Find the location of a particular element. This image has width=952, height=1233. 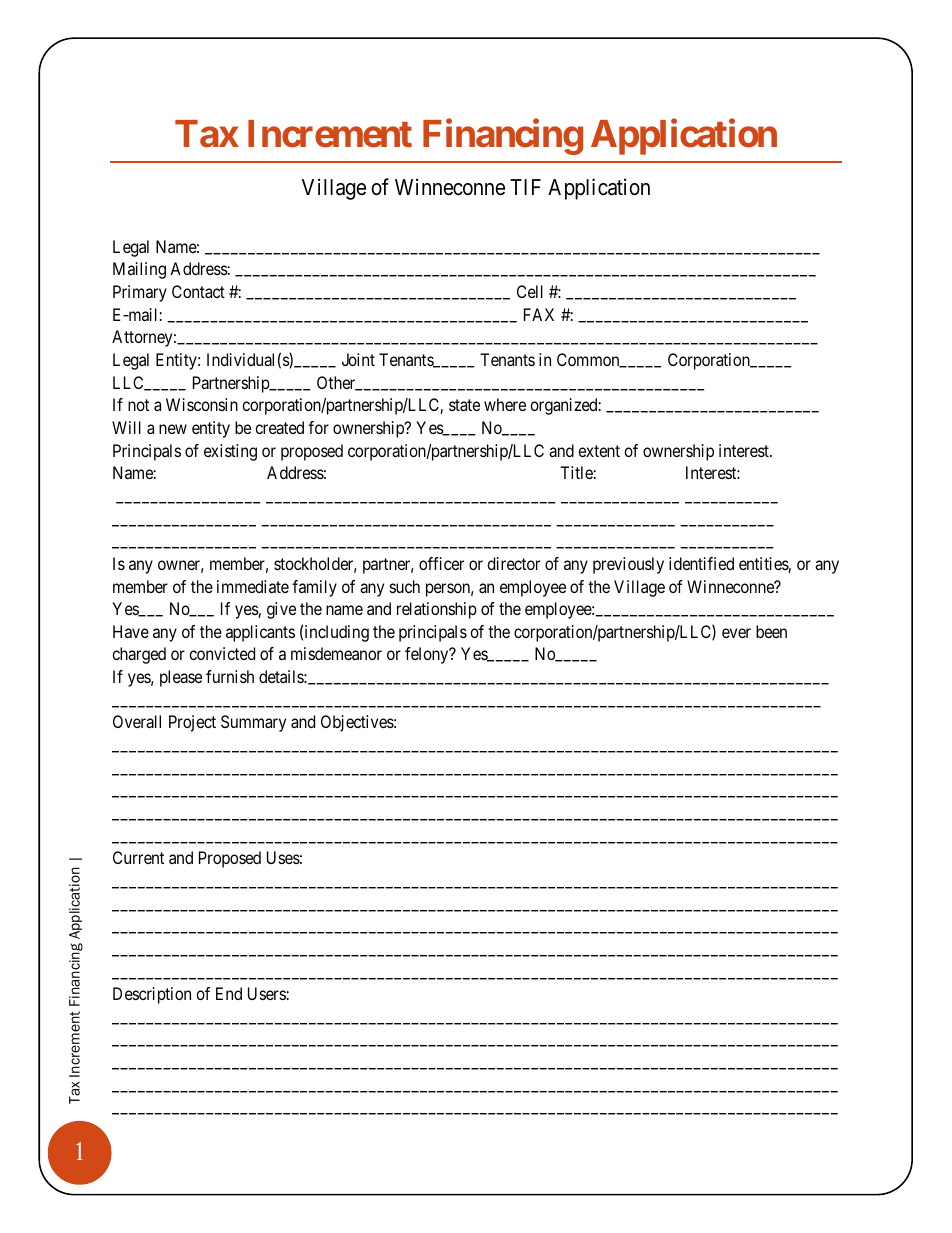

FAX is located at coordinates (539, 314).
